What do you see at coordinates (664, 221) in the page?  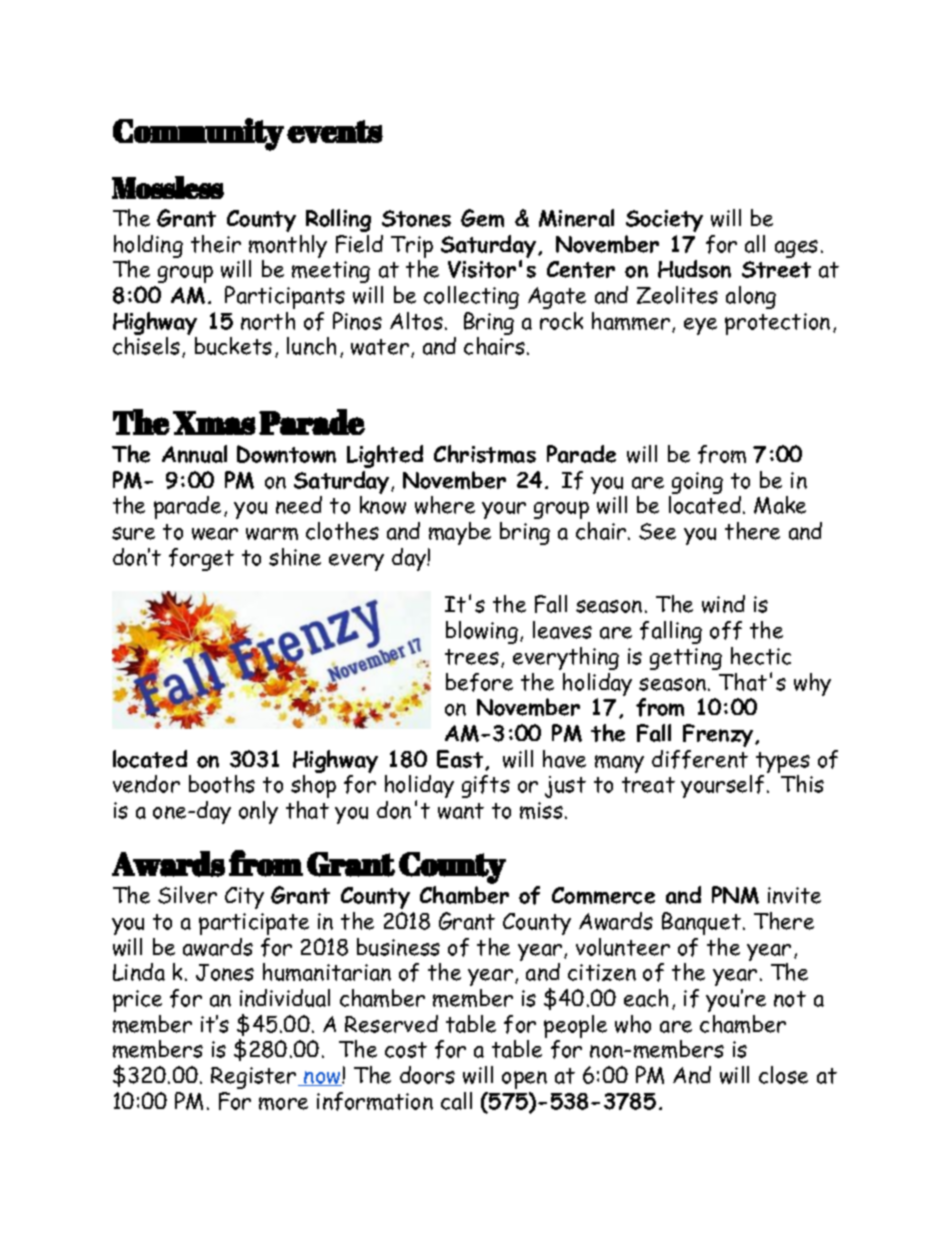 I see `Society` at bounding box center [664, 221].
